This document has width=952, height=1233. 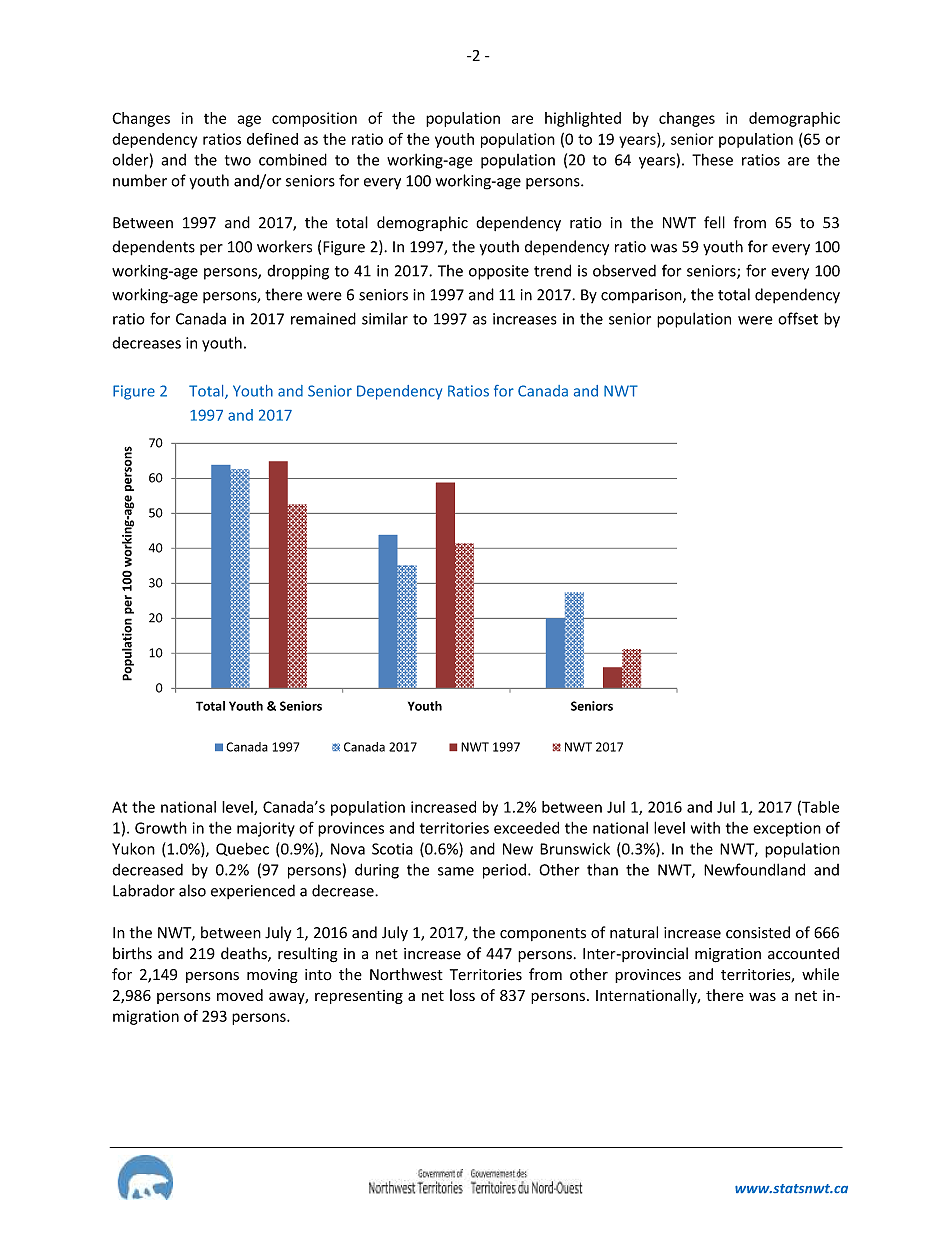 I want to click on majority, so click(x=266, y=829).
